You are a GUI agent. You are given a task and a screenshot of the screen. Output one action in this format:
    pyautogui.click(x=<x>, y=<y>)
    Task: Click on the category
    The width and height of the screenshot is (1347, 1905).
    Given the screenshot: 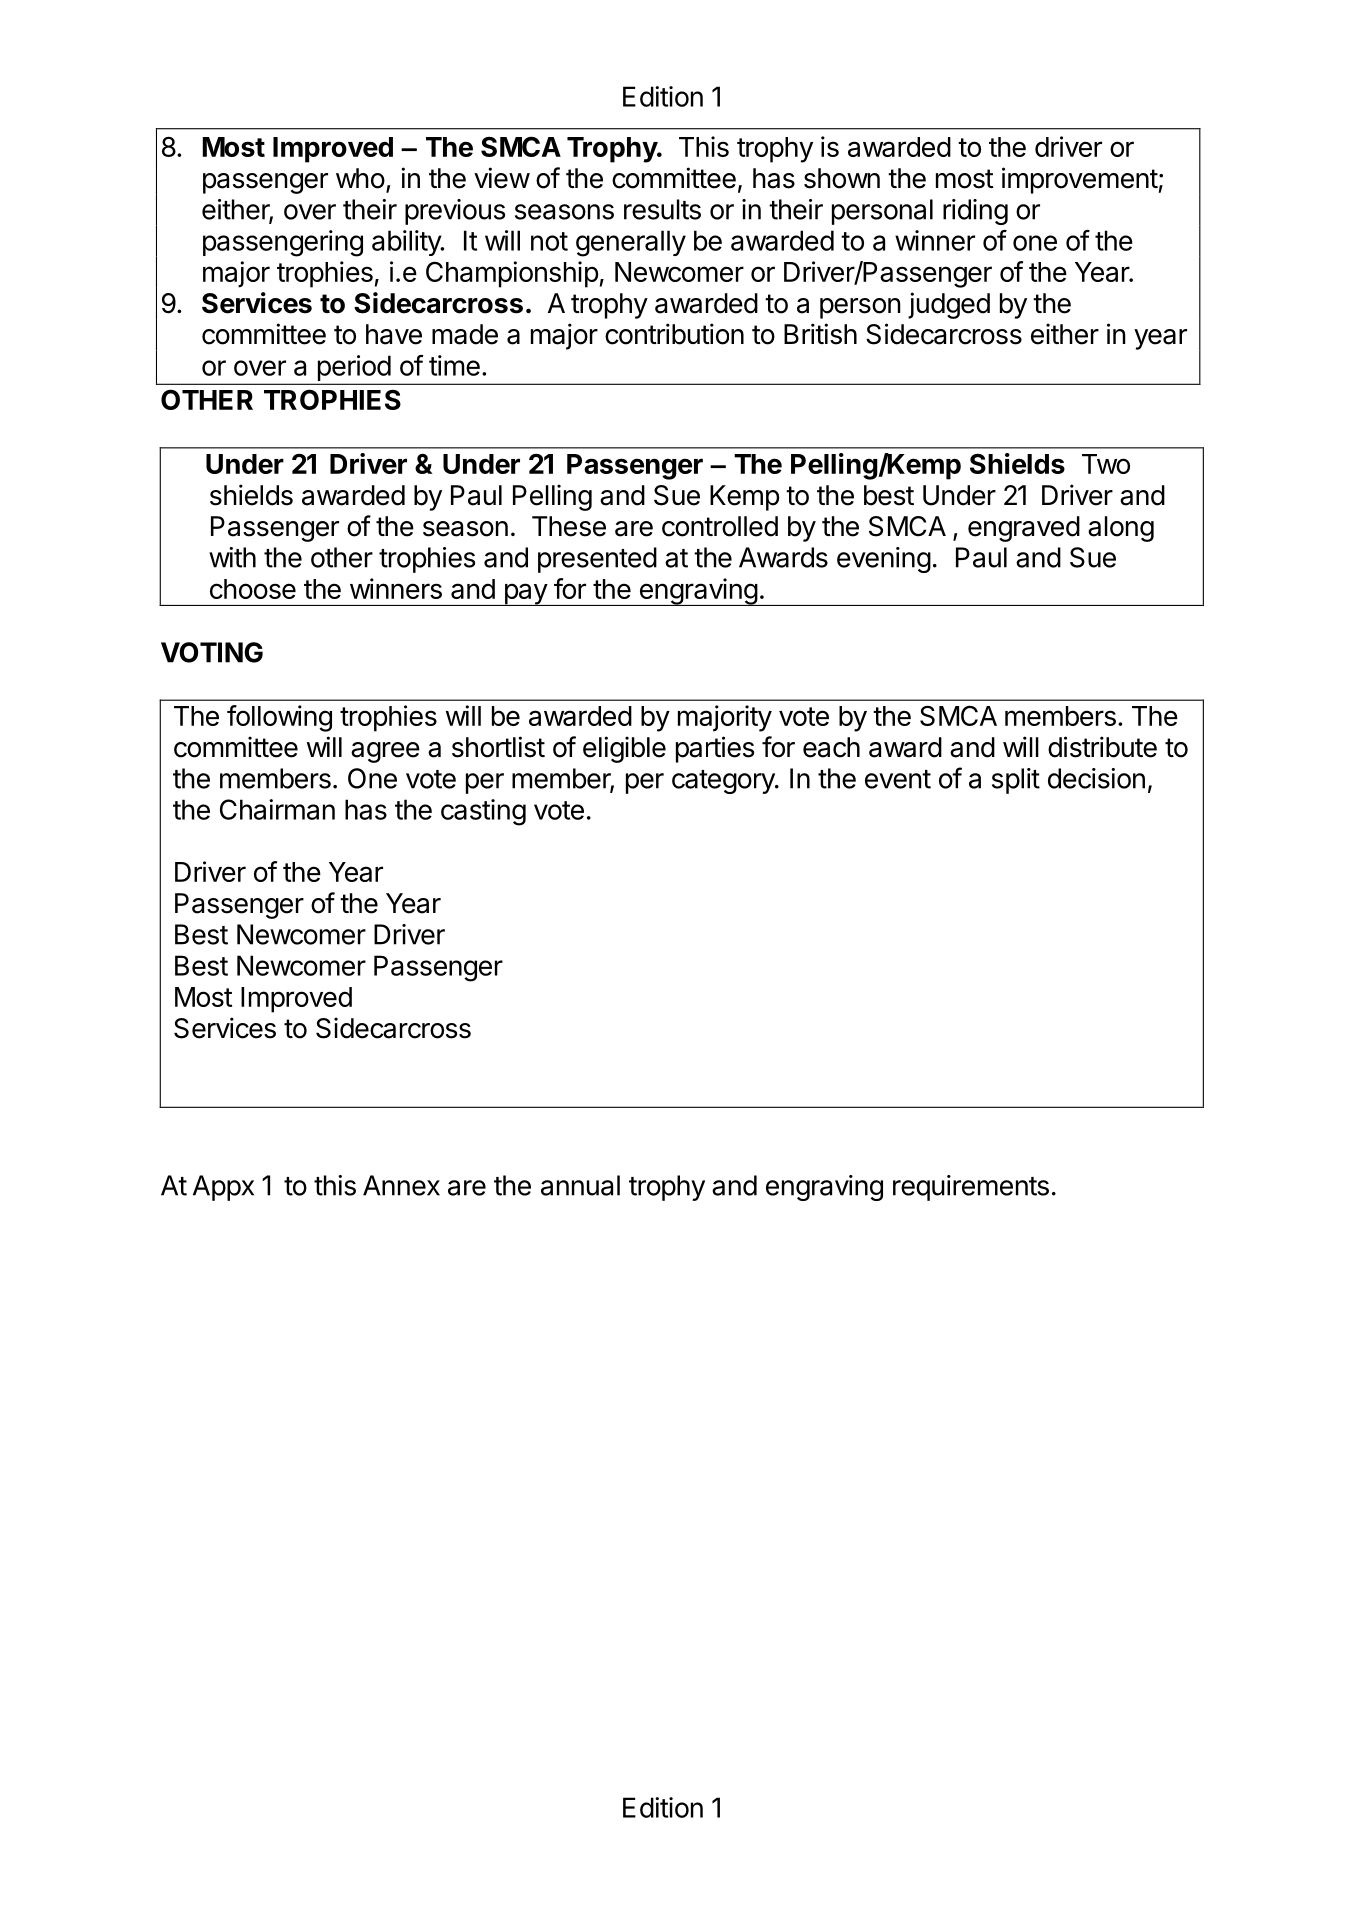 What is the action you would take?
    pyautogui.click(x=724, y=782)
